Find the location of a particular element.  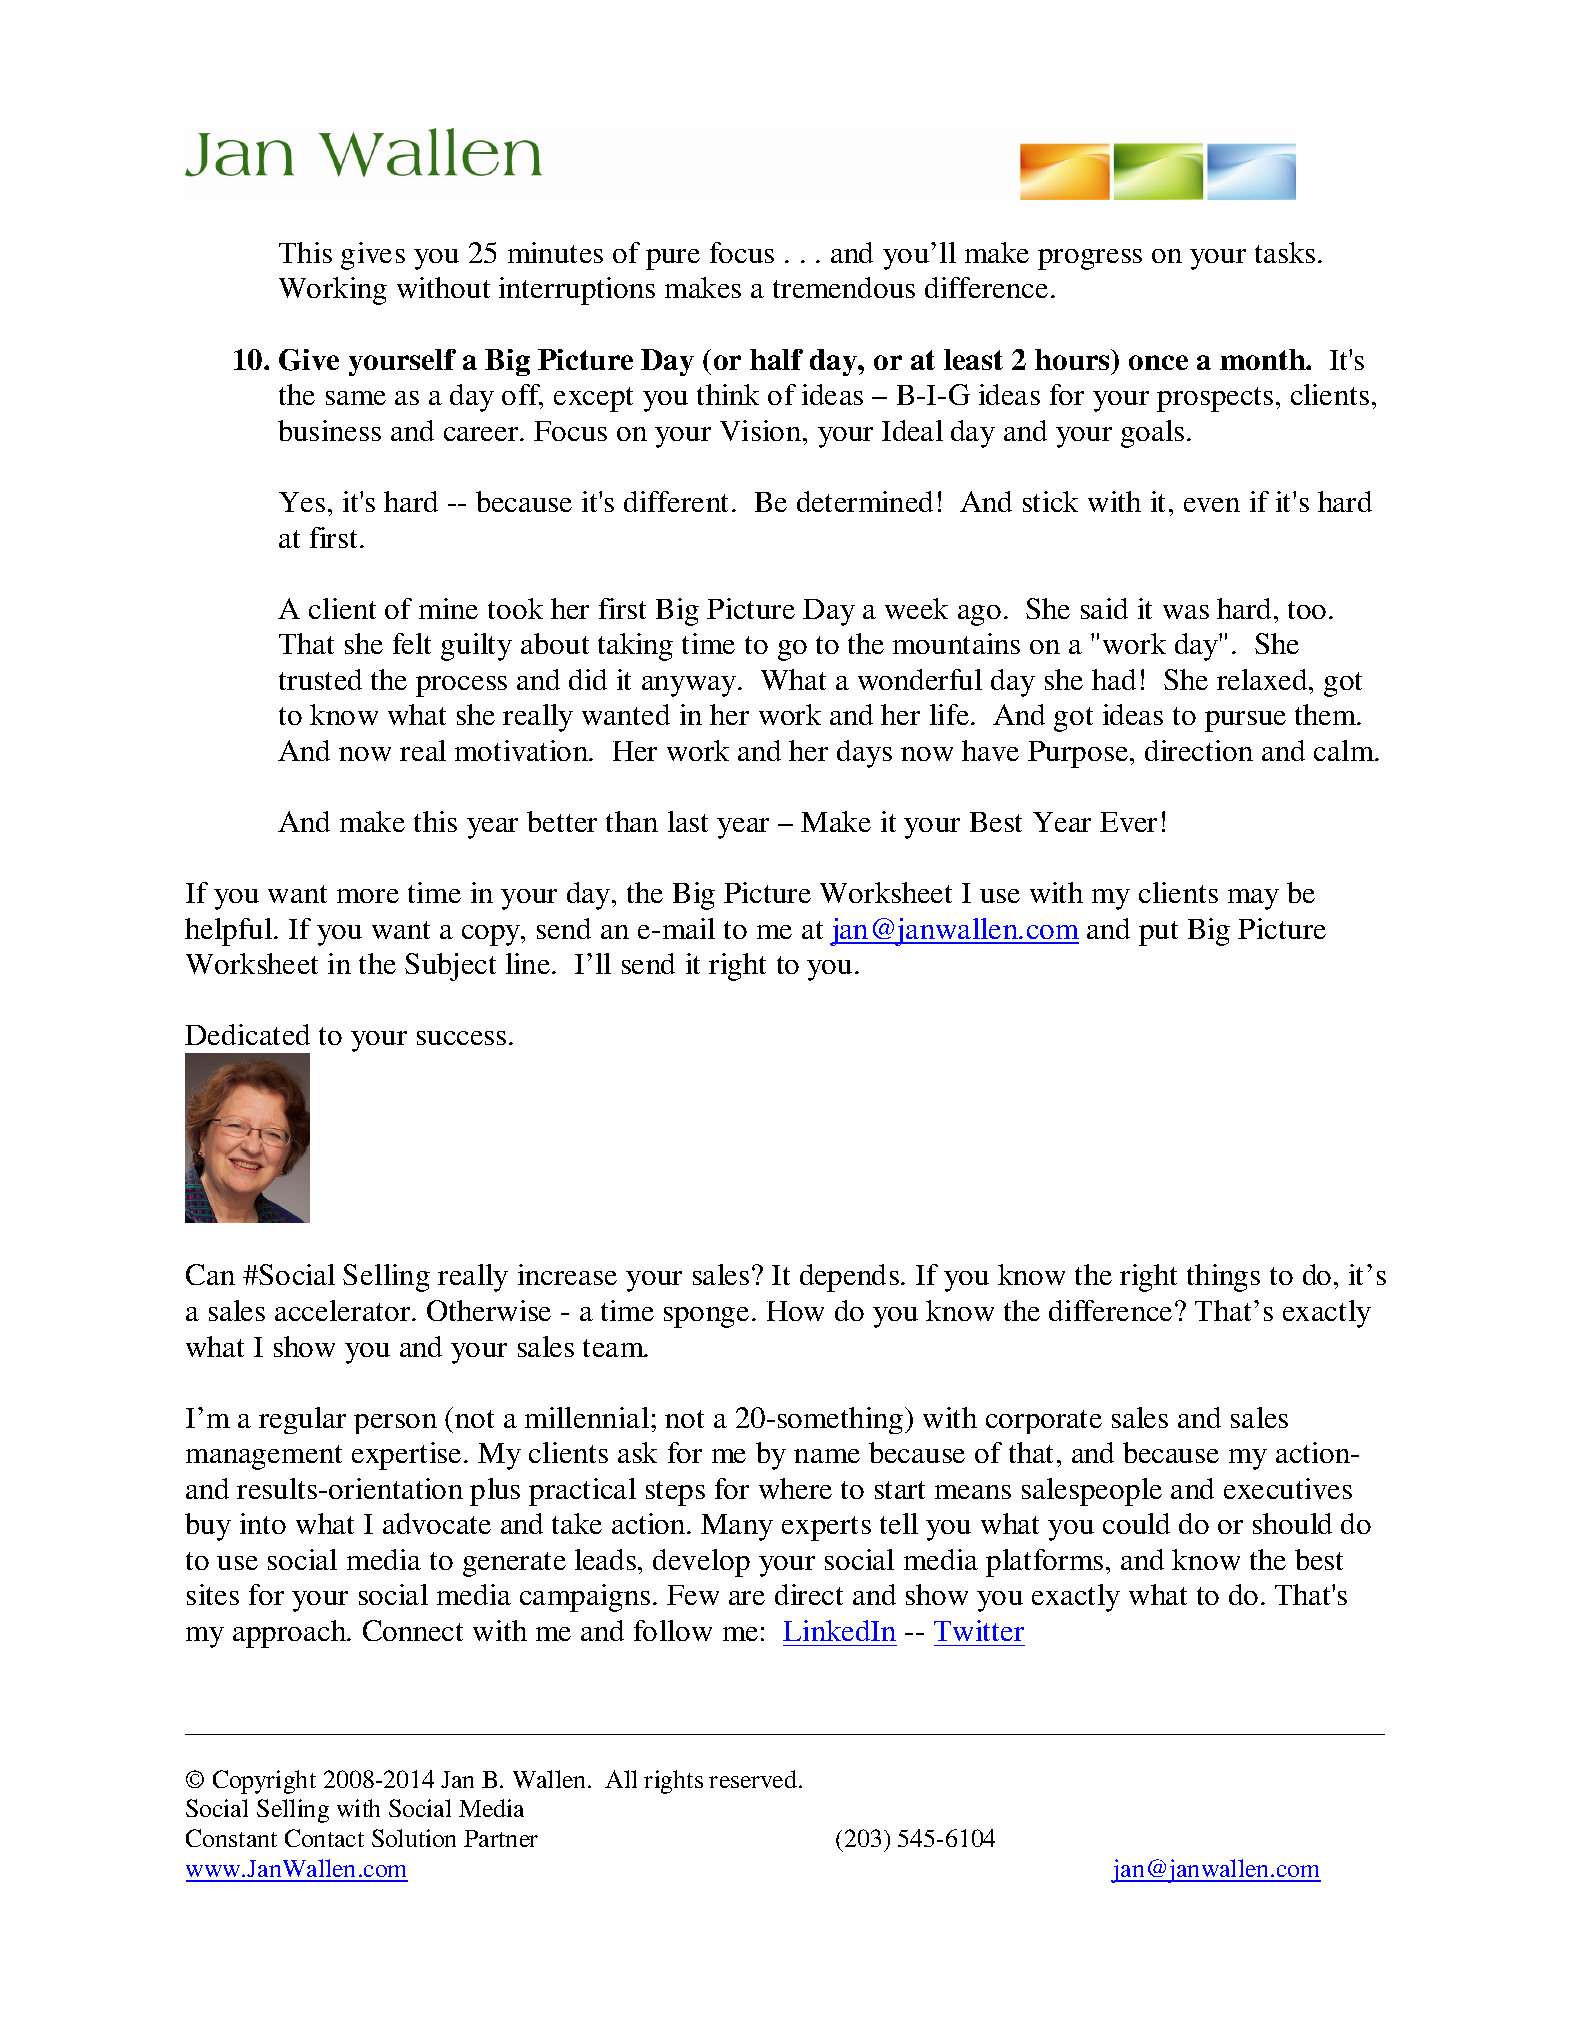

week is located at coordinates (916, 608).
